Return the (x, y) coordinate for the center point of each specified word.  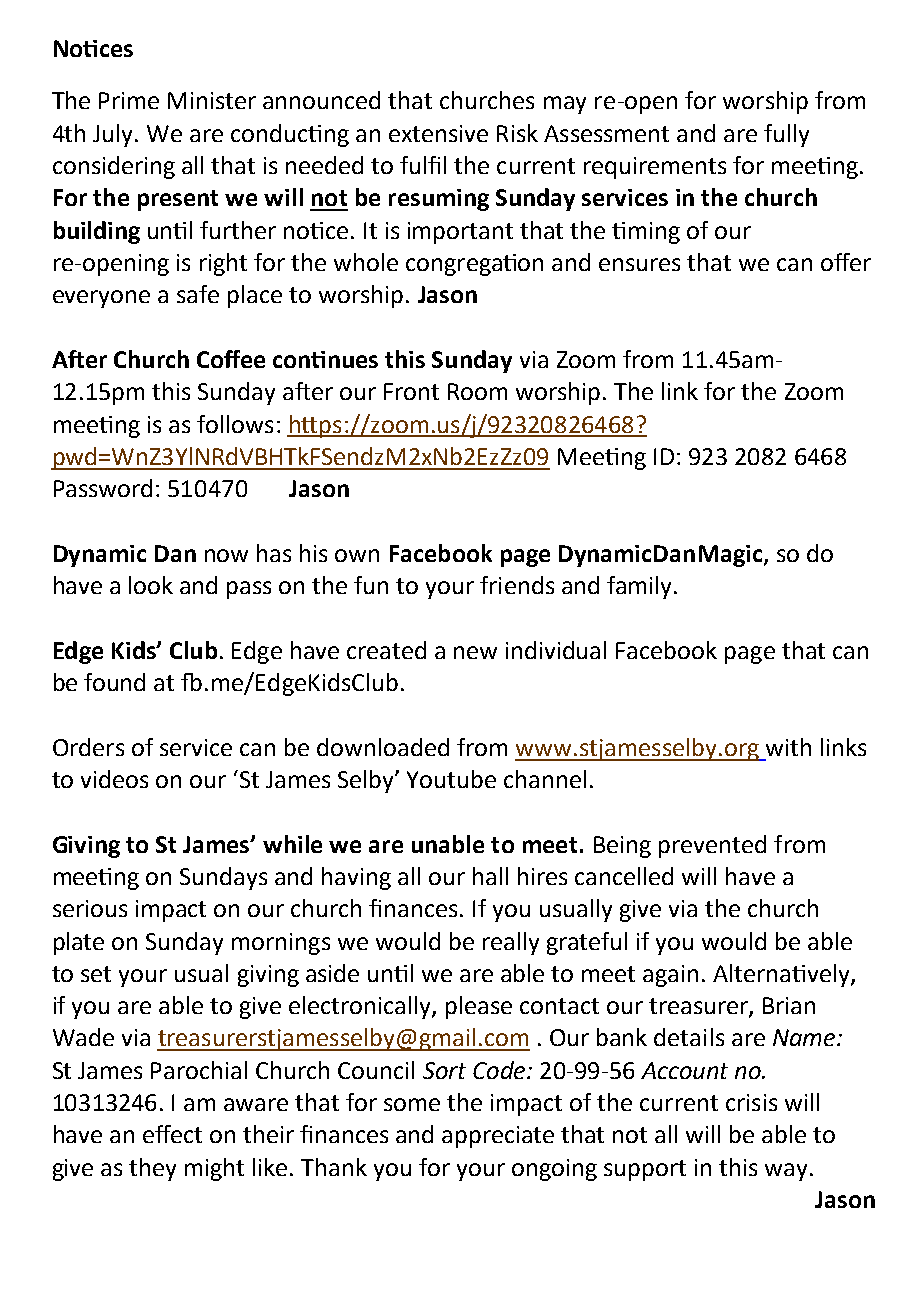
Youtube (451, 779)
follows (235, 424)
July (114, 135)
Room (477, 391)
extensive (438, 133)
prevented (712, 846)
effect (172, 1134)
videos (114, 779)
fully (786, 135)
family (641, 587)
